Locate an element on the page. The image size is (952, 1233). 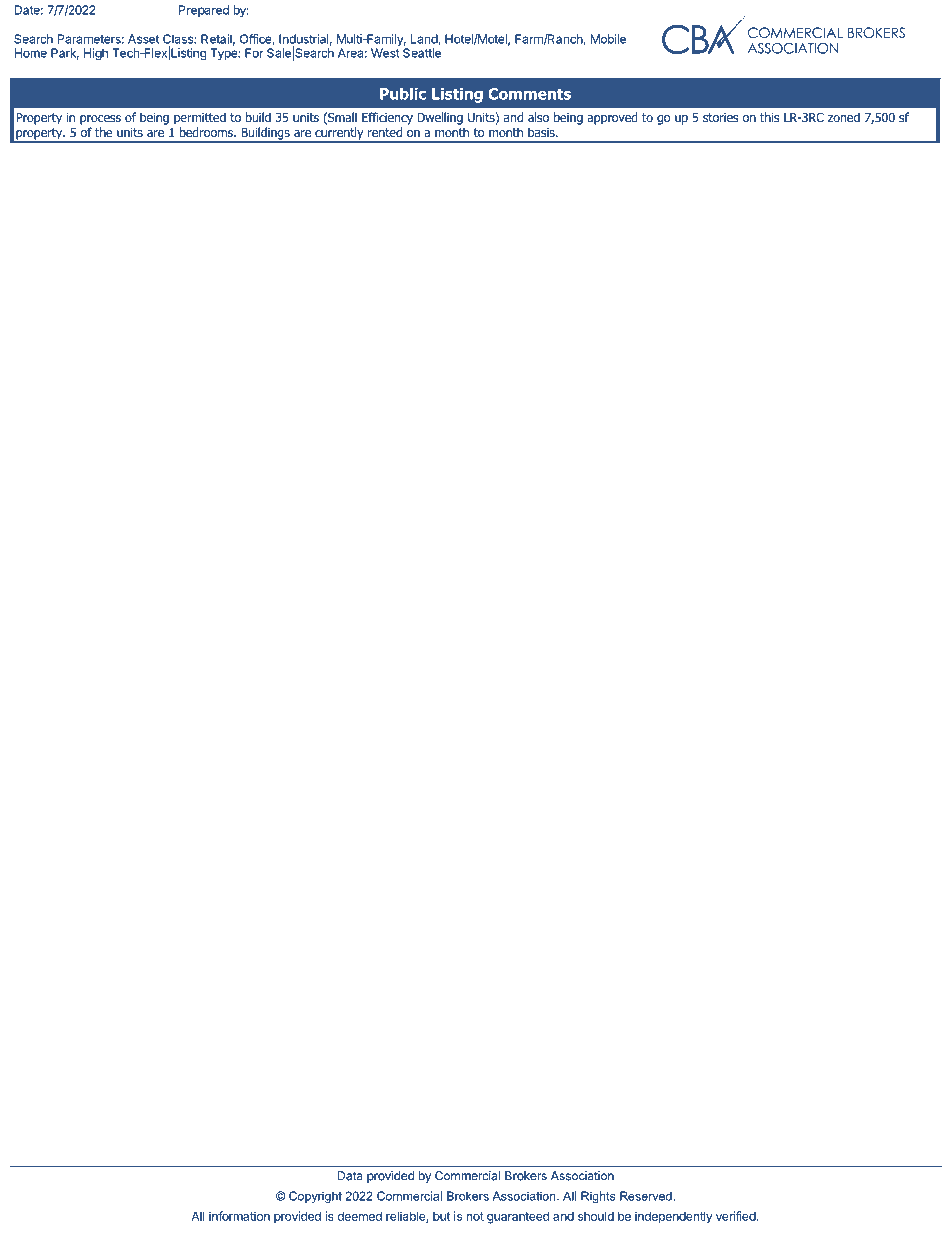
this is located at coordinates (770, 117).
